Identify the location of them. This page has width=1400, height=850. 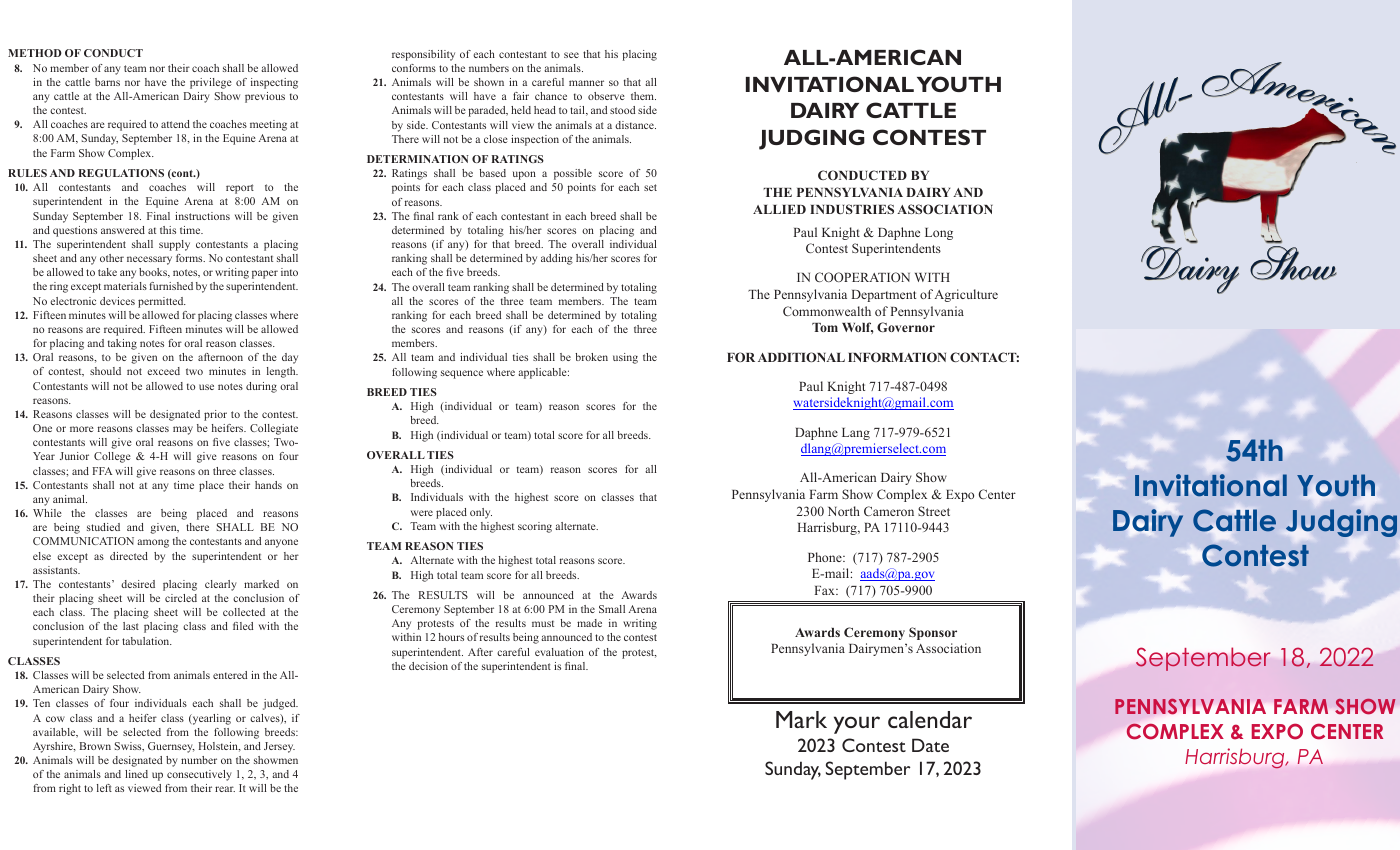
(643, 96).
